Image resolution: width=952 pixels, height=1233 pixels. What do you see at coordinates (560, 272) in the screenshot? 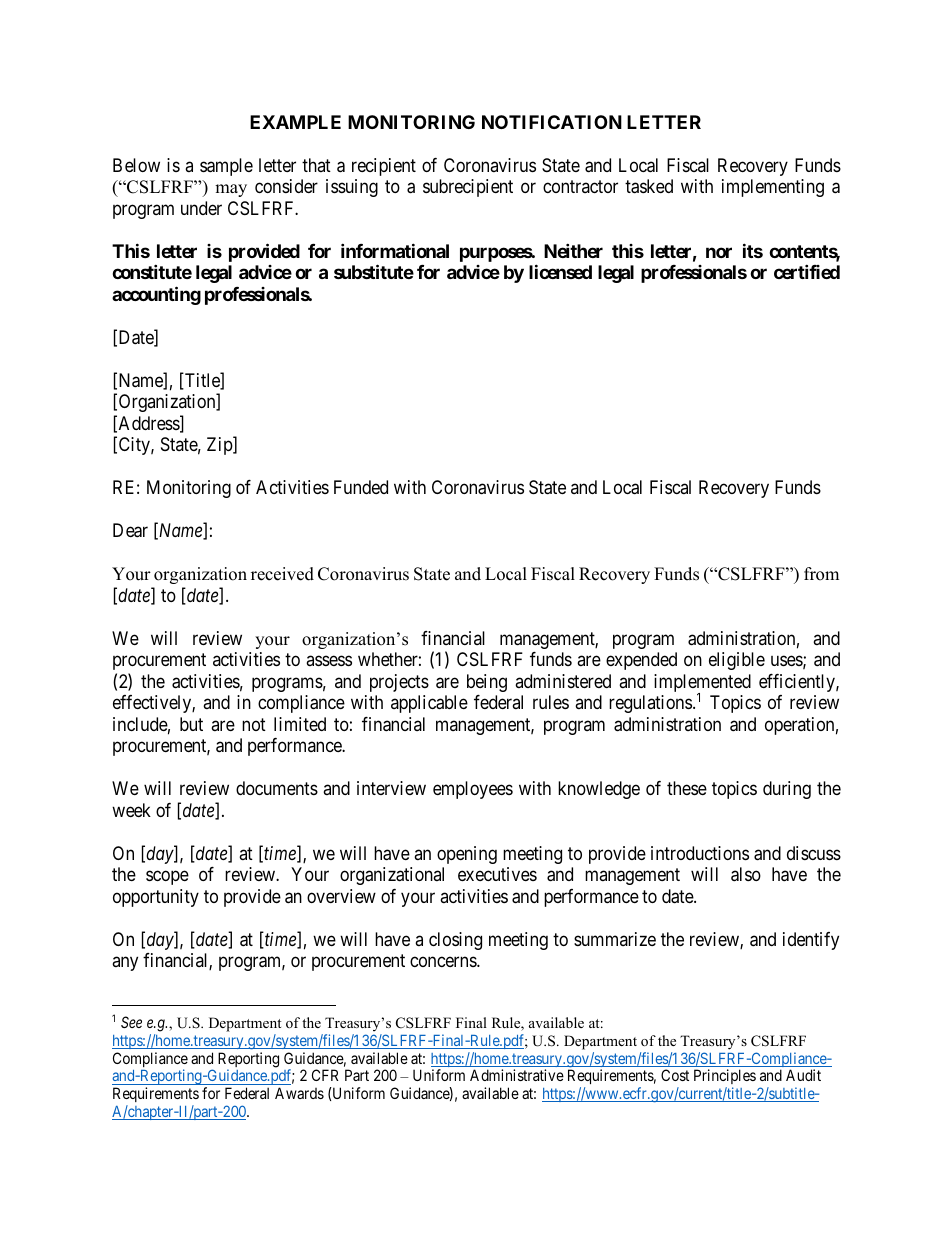
I see `licensed` at bounding box center [560, 272].
